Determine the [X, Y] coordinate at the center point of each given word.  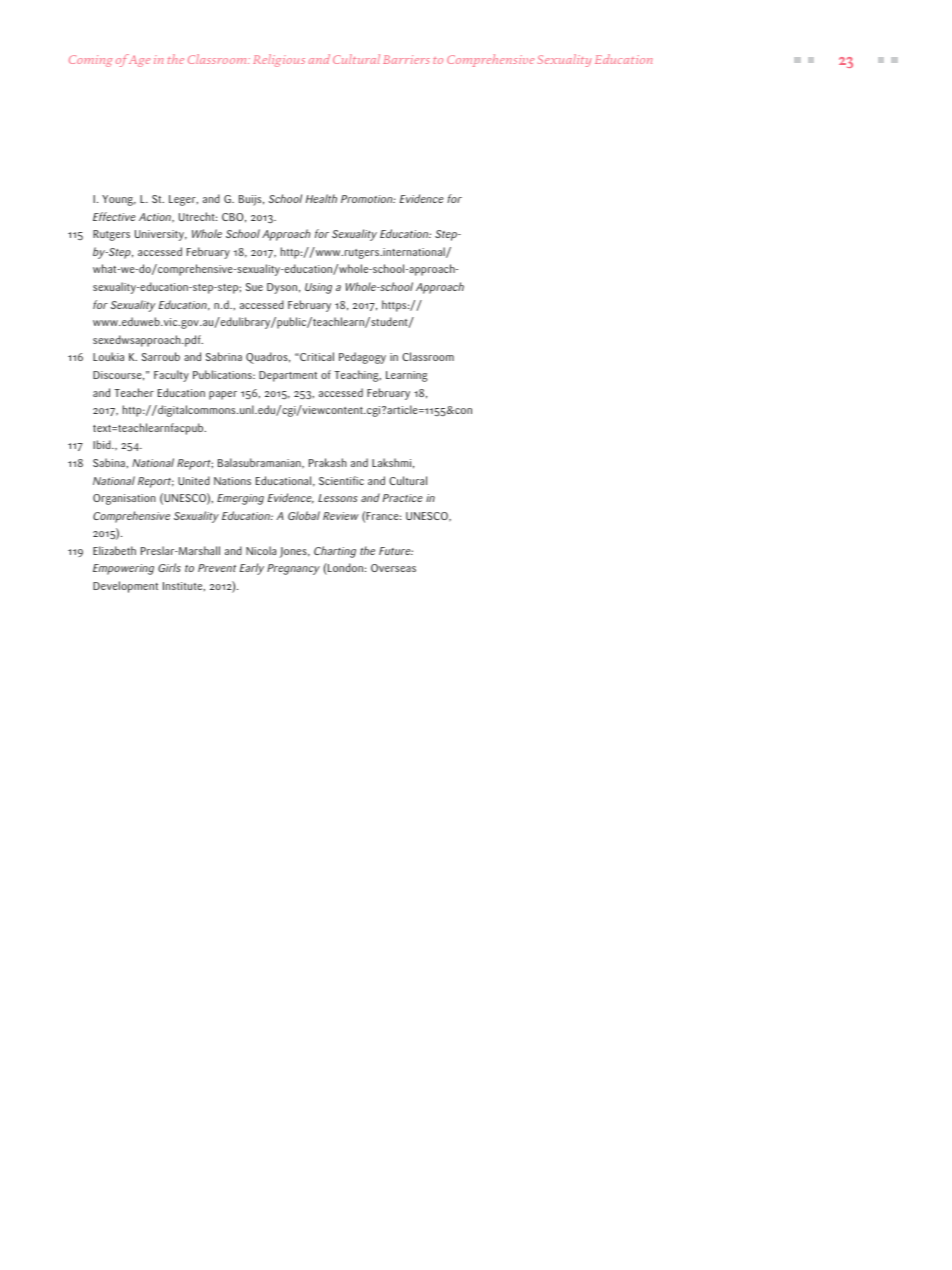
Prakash [328, 462]
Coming [90, 61]
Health [321, 198]
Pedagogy [362, 358]
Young [119, 200]
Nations [232, 481]
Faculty [171, 376]
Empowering [123, 569]
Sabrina [224, 356]
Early [252, 569]
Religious [279, 60]
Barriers [406, 59]
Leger [183, 200]
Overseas [393, 568]
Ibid [103, 444]
